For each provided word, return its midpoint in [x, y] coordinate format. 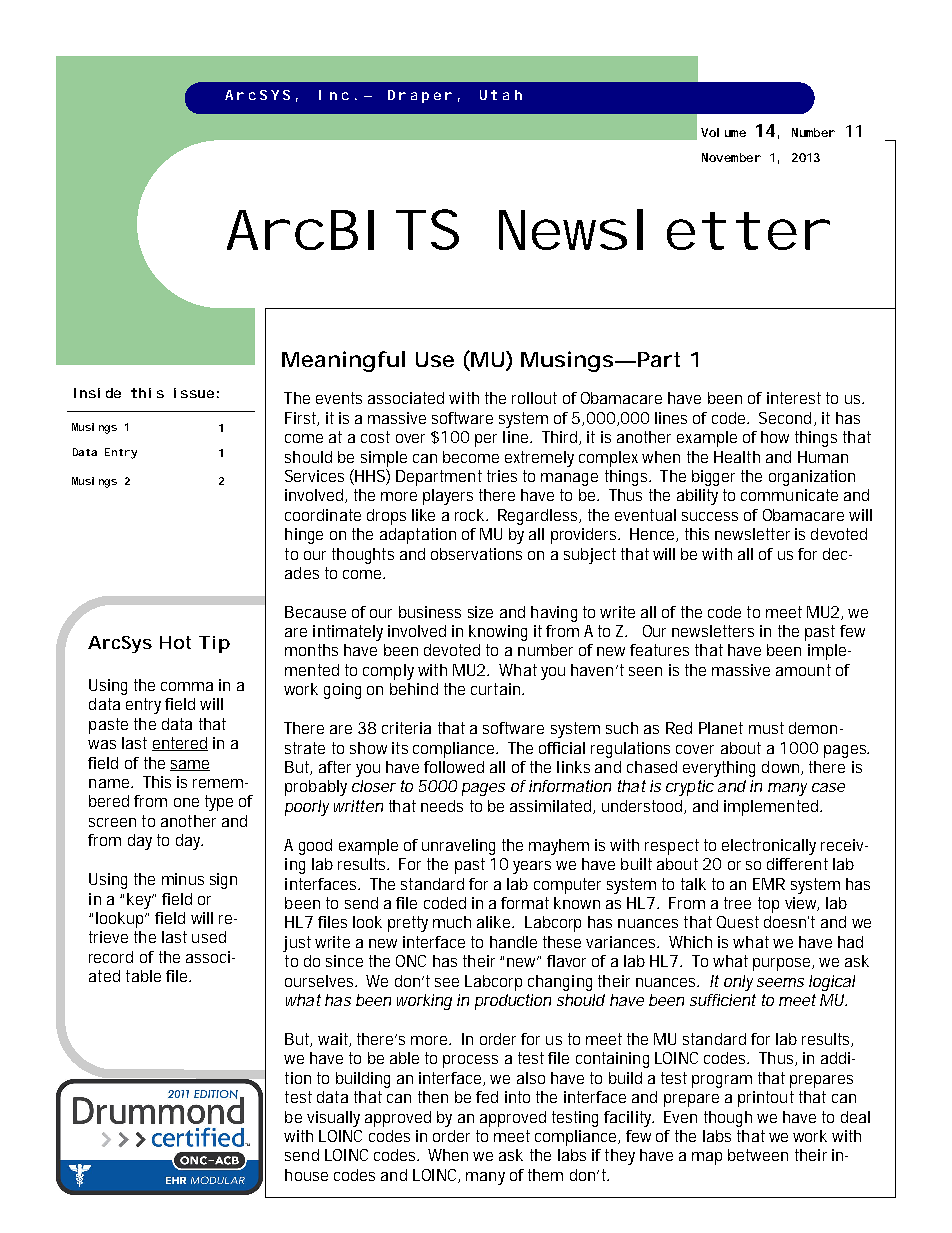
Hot [175, 642]
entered [180, 744]
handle [513, 942]
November [731, 157]
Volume [723, 132]
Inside [97, 393]
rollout [534, 398]
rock [471, 515]
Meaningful [343, 361]
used [209, 937]
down [782, 768]
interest [794, 398]
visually [333, 1119]
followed [454, 767]
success [710, 516]
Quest [738, 922]
